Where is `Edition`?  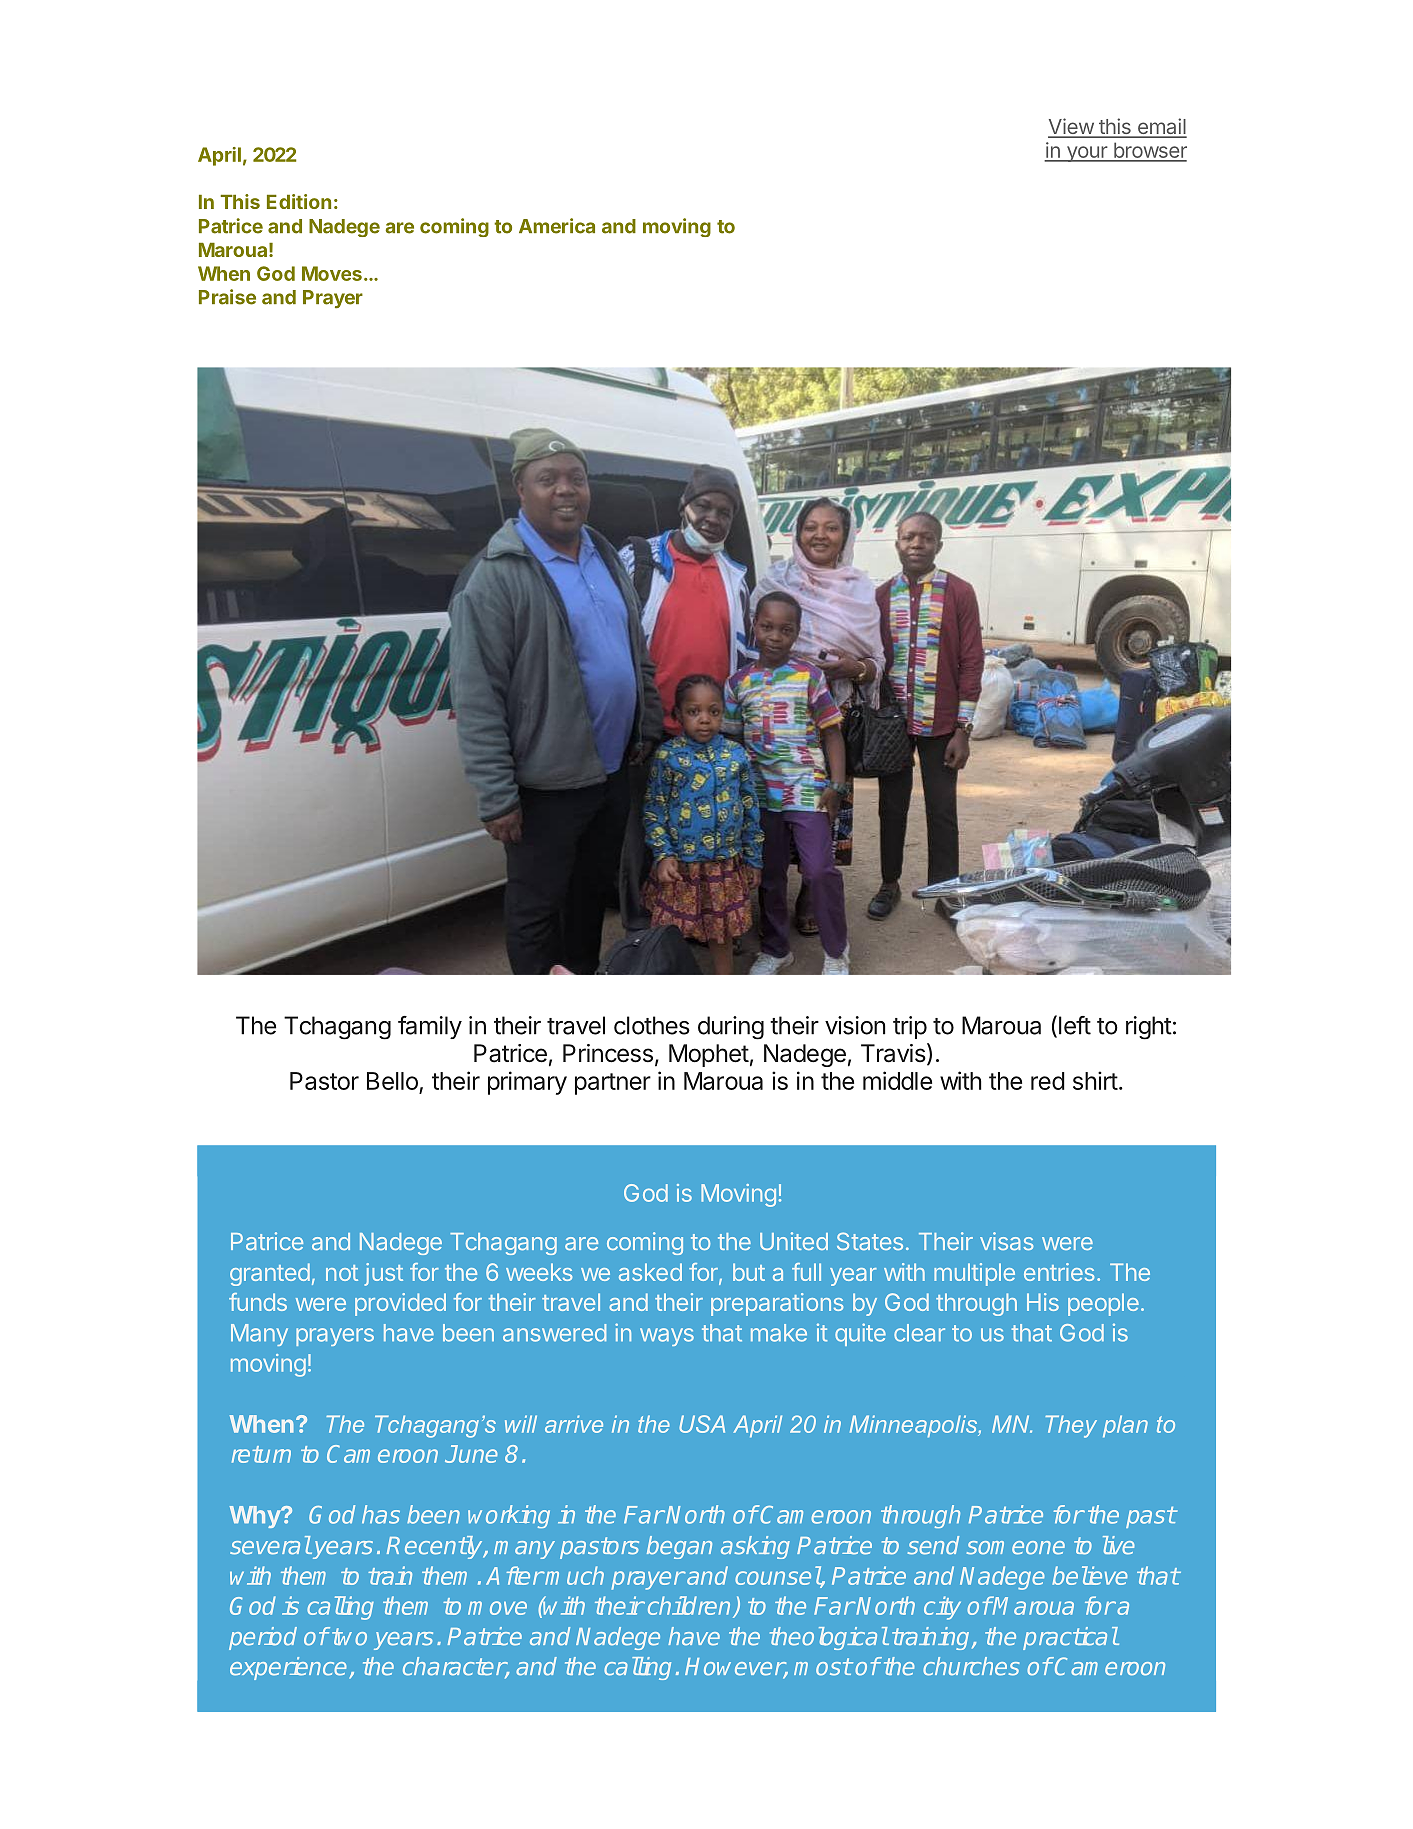 Edition is located at coordinates (299, 201).
